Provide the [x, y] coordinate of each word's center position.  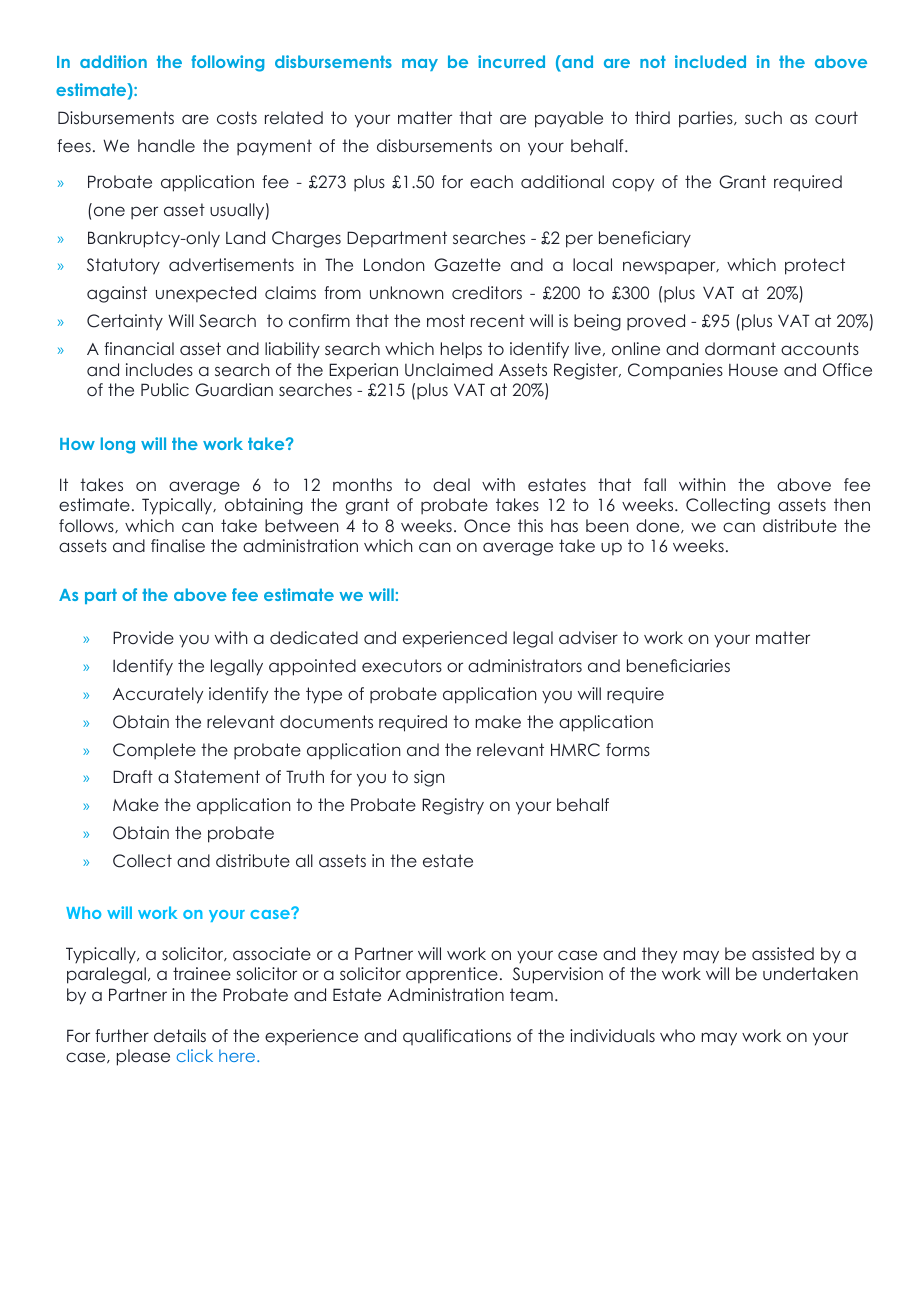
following [227, 63]
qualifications [457, 1037]
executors [402, 665]
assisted [783, 953]
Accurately [158, 695]
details [180, 1035]
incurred [511, 61]
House [753, 369]
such [763, 117]
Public [165, 389]
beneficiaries [678, 665]
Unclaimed [449, 370]
